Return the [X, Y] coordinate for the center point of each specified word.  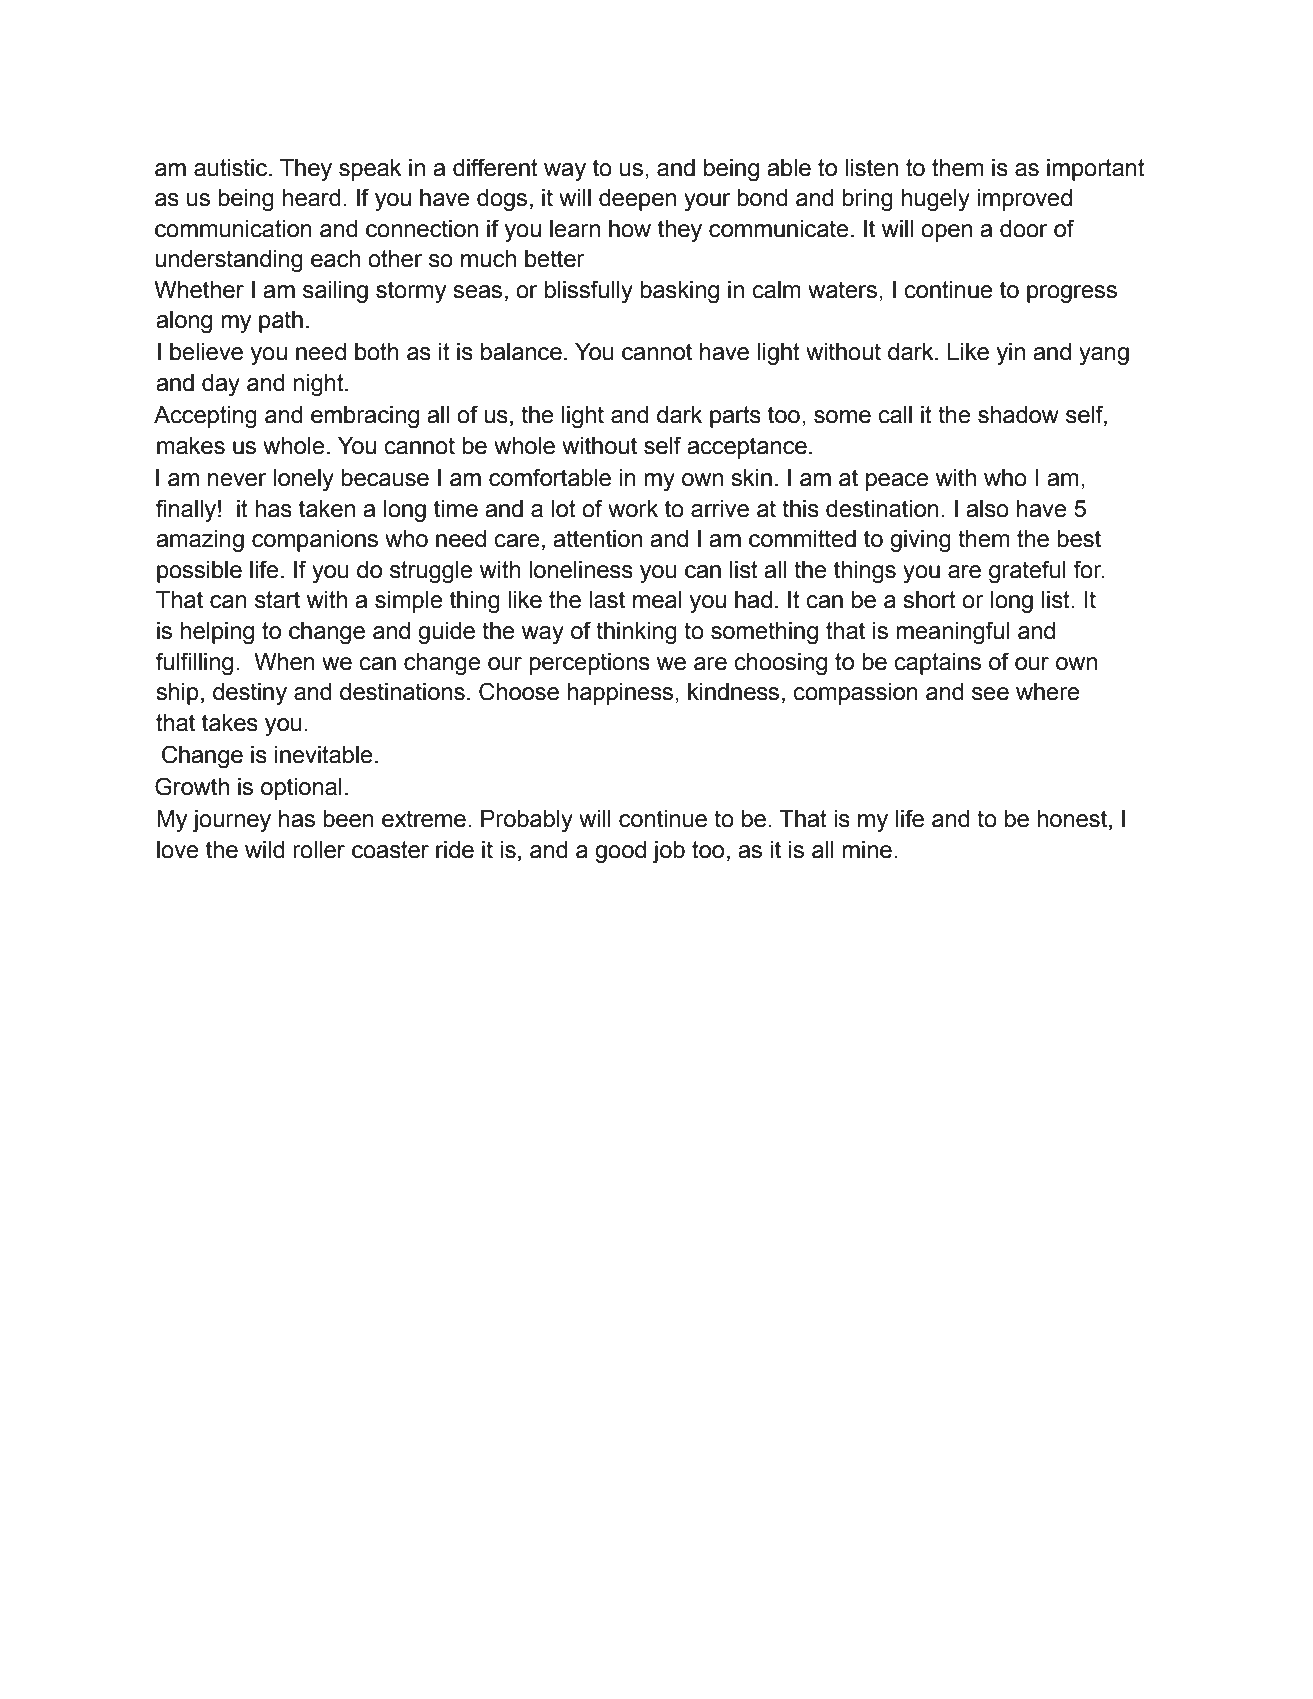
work [633, 509]
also [987, 509]
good [620, 852]
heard [311, 198]
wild [265, 850]
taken [327, 509]
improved [1024, 200]
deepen [637, 200]
